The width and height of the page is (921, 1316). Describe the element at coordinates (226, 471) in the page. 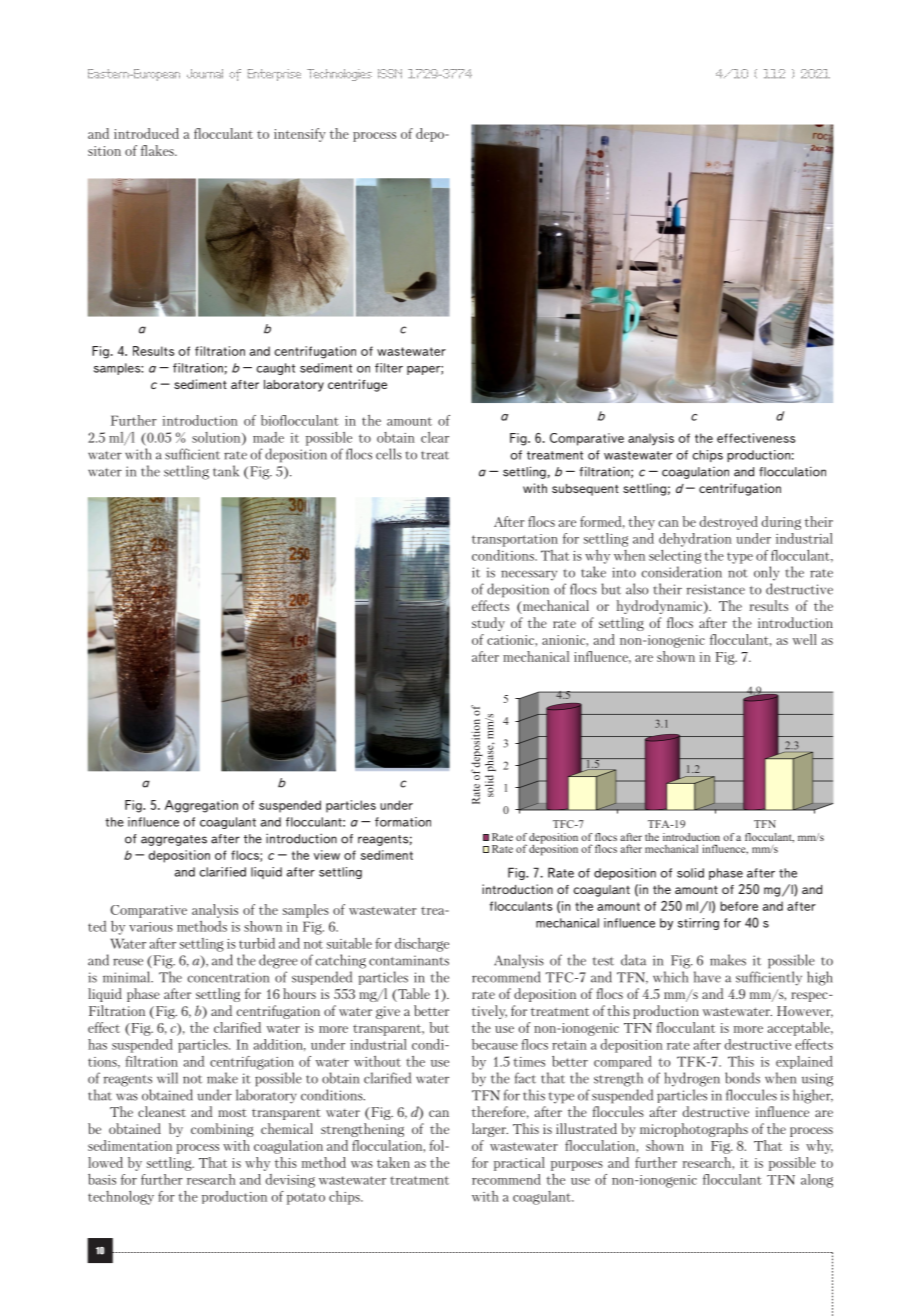

I see `tank` at that location.
